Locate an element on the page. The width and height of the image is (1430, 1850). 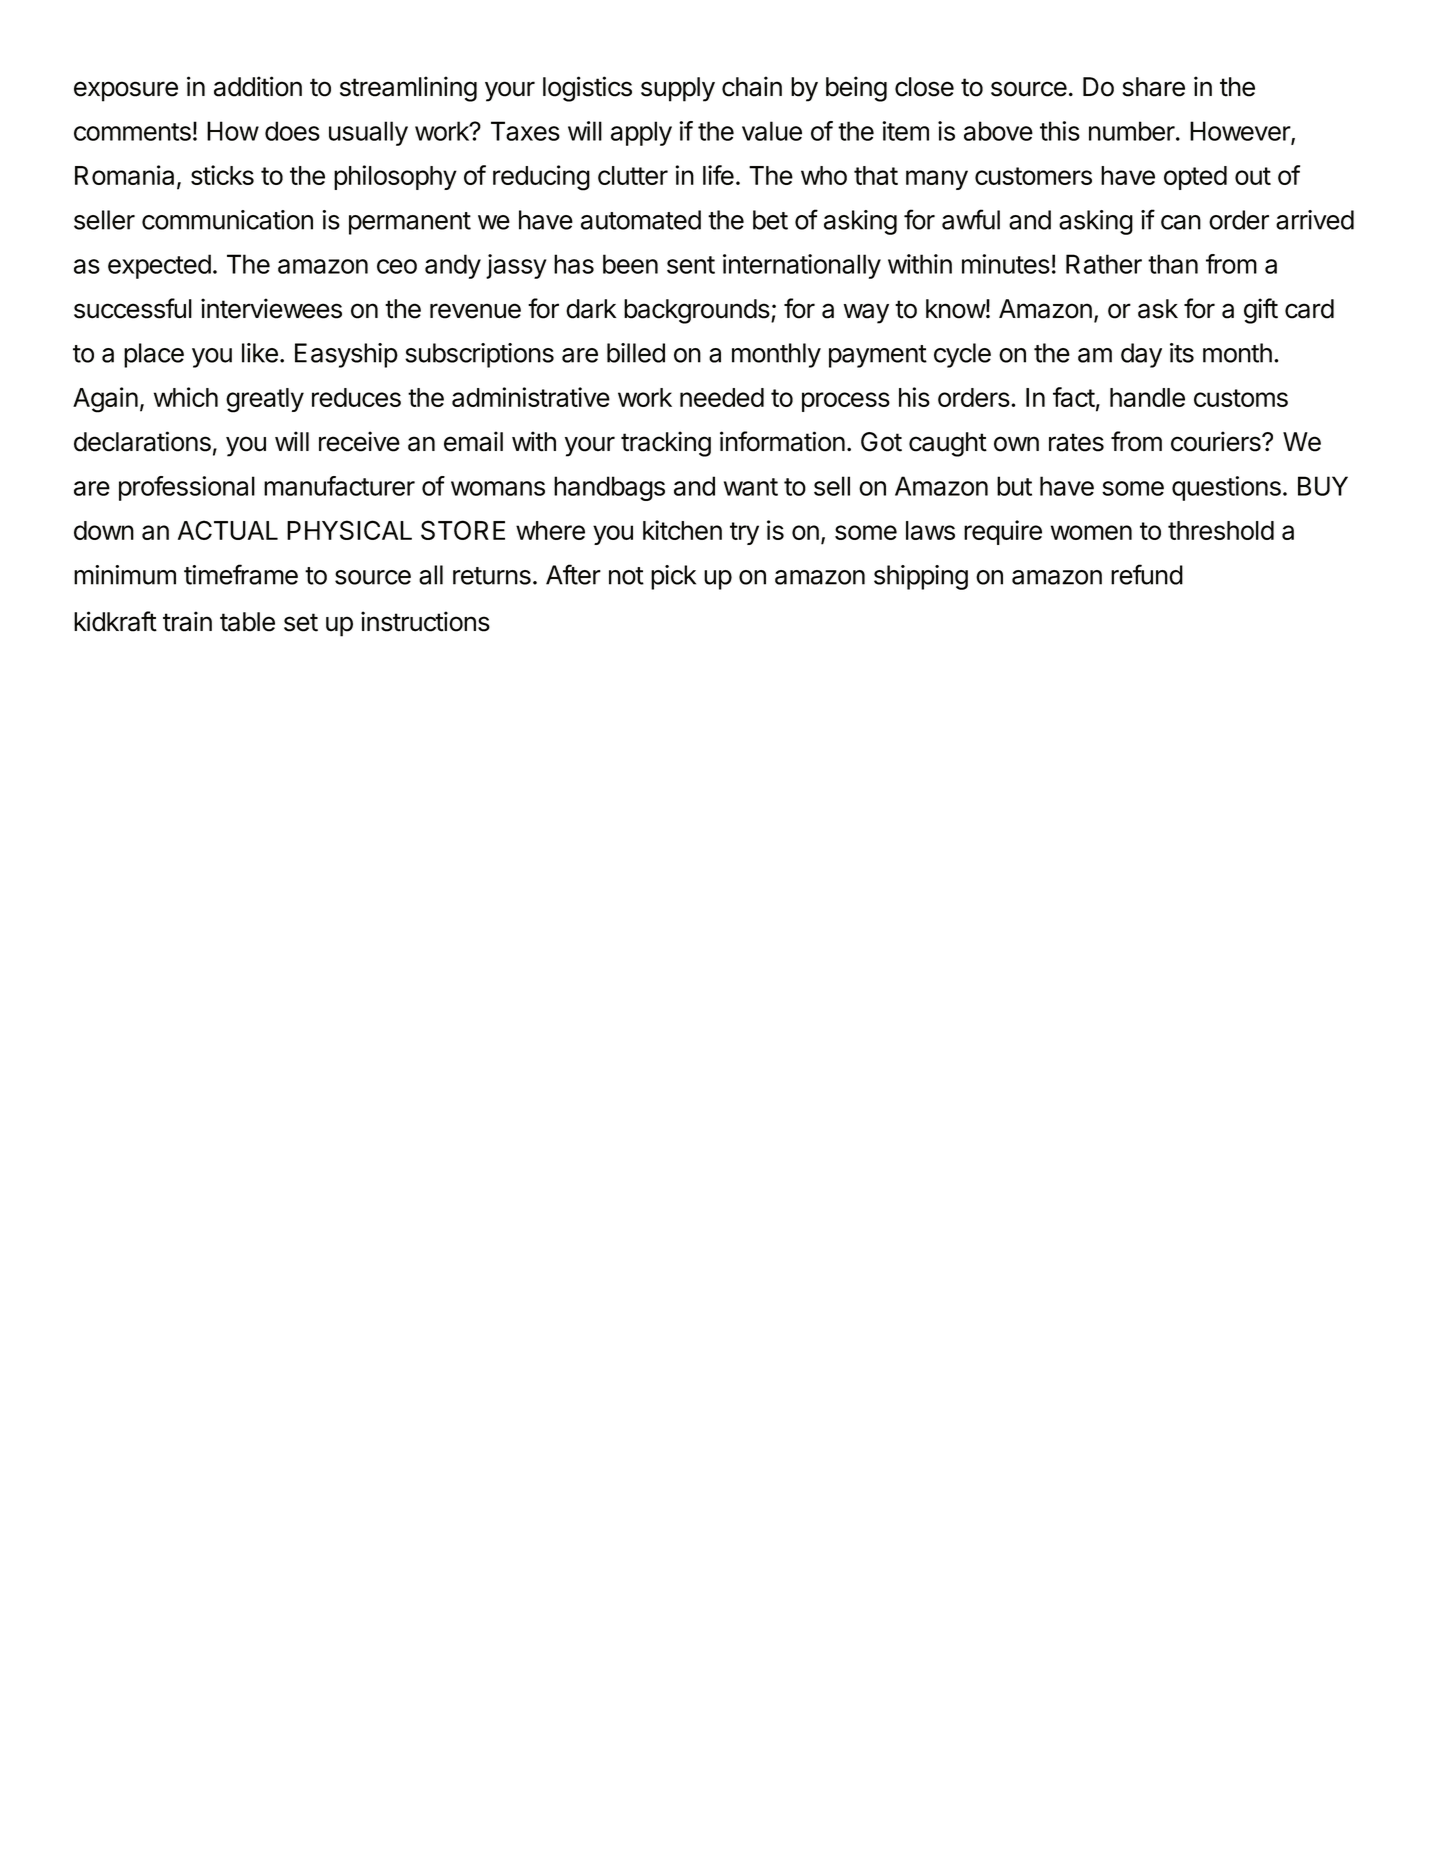
billed is located at coordinates (636, 353).
